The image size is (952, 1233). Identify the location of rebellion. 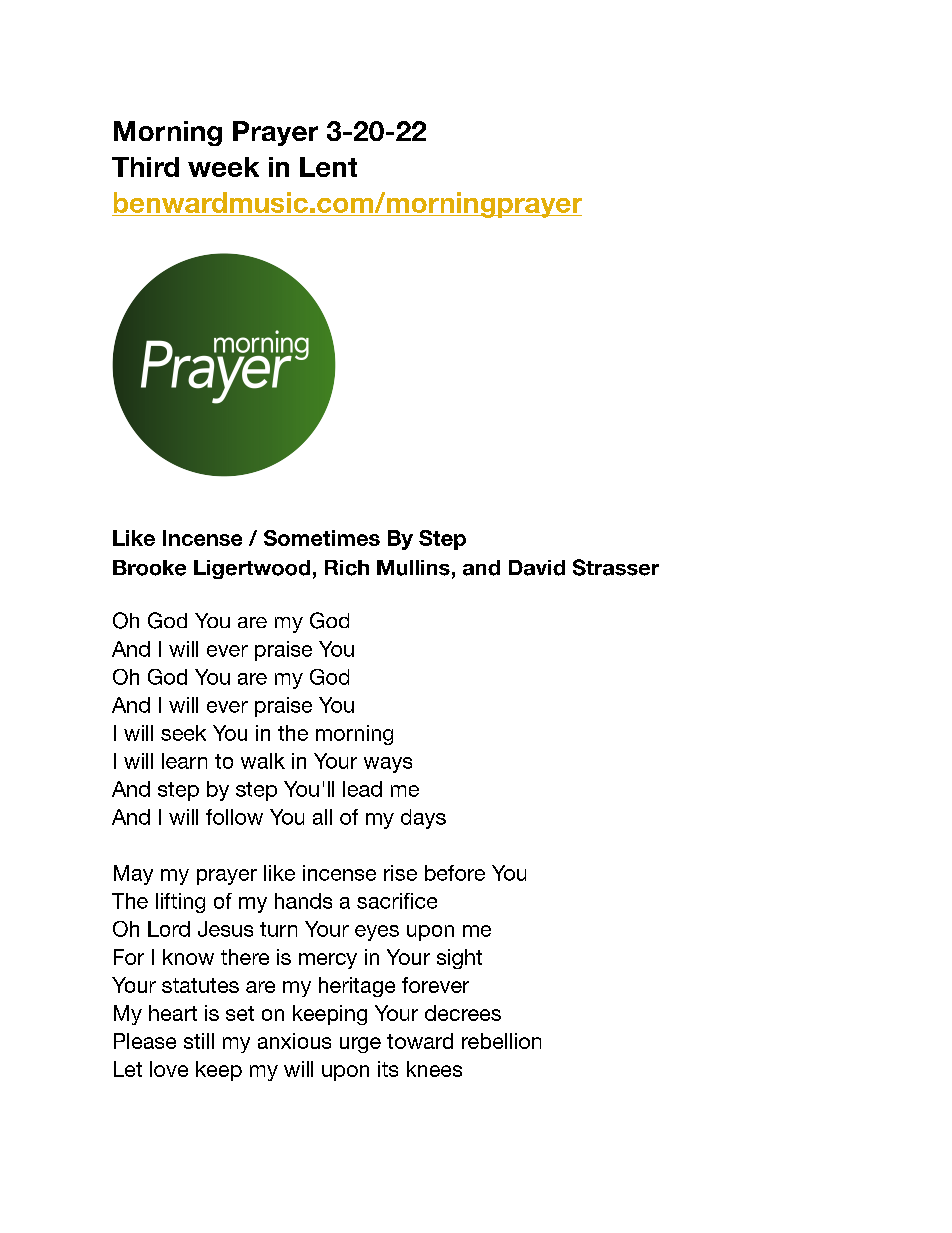
(501, 1041).
